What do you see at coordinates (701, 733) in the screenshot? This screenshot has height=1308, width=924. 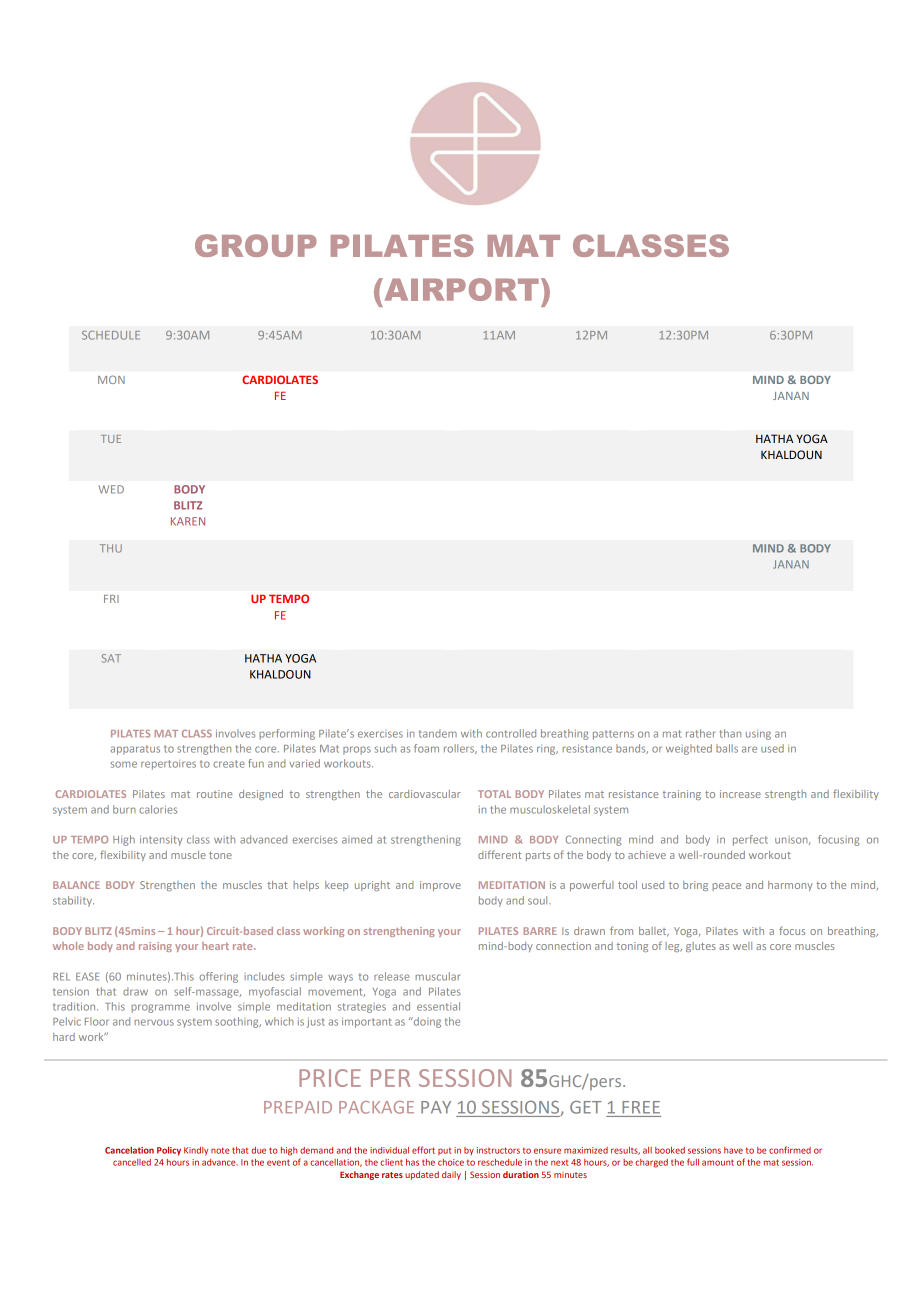 I see `rather` at bounding box center [701, 733].
